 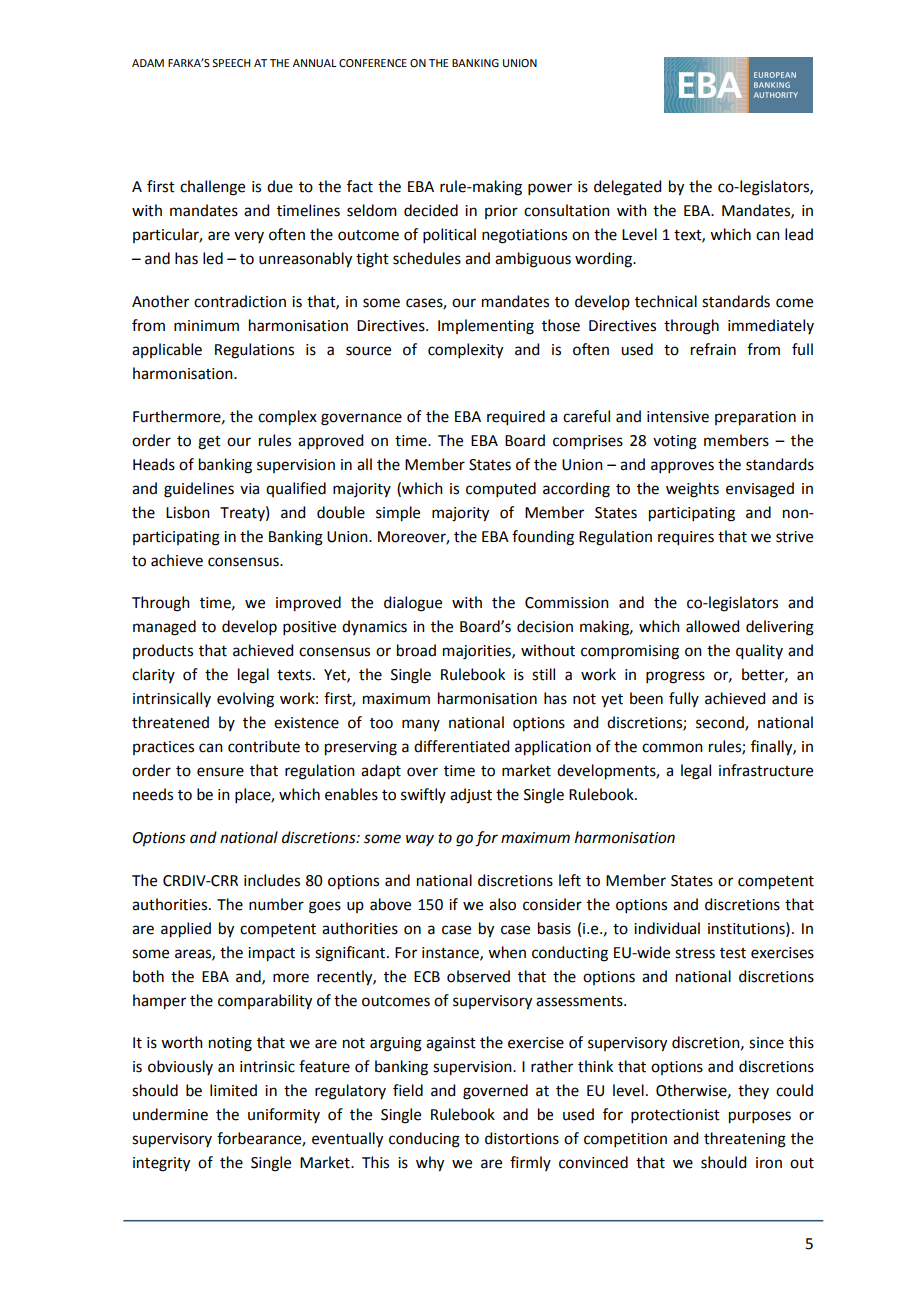 I want to click on SPEECH, so click(x=231, y=63).
